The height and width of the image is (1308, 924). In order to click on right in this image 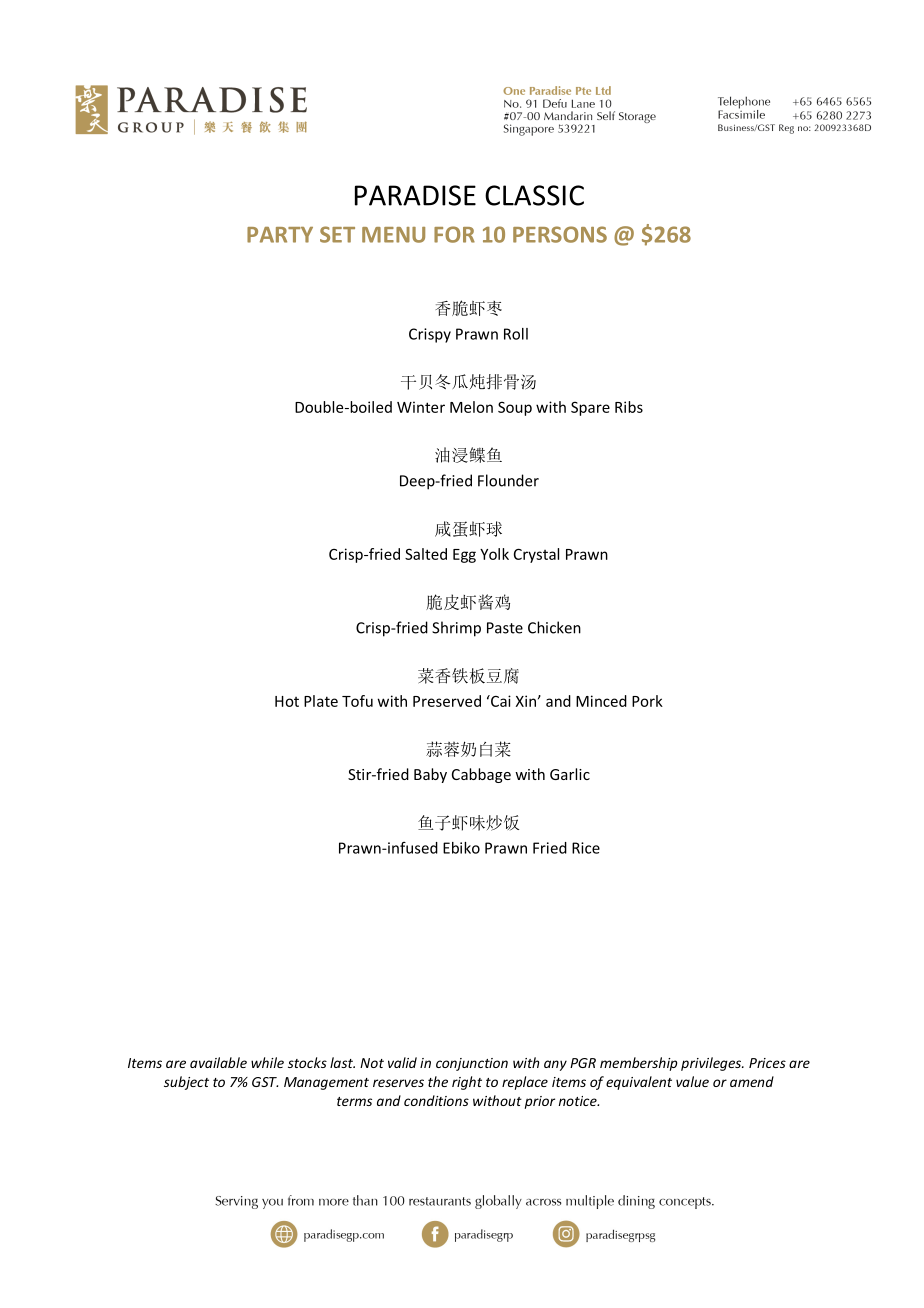, I will do `click(467, 1083)`.
